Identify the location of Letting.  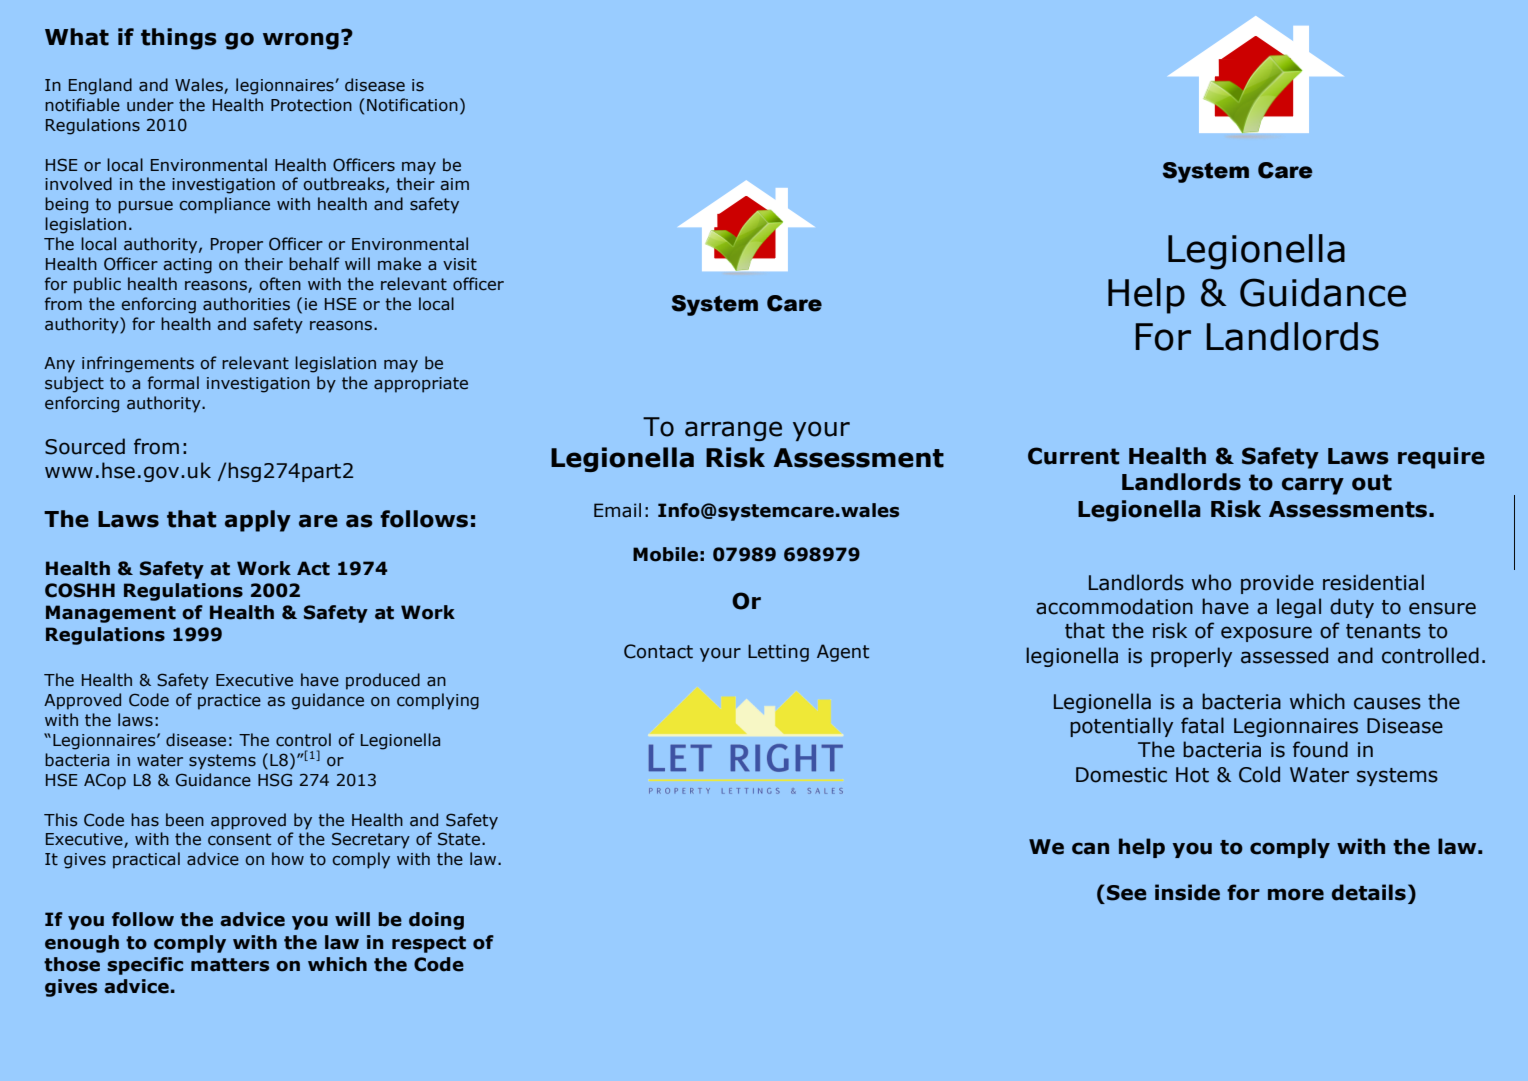
(778, 653).
